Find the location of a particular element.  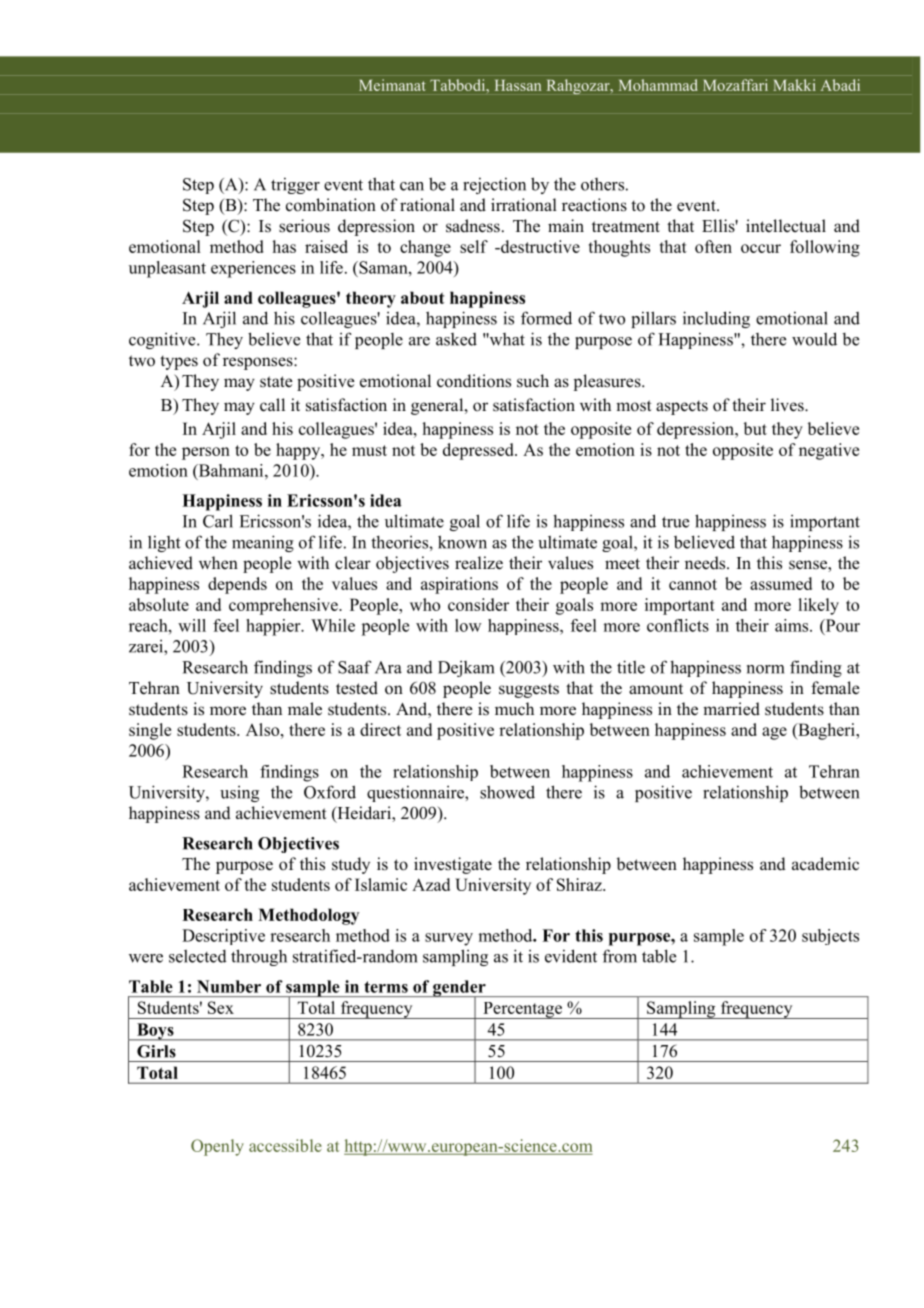

academic is located at coordinates (825, 864).
